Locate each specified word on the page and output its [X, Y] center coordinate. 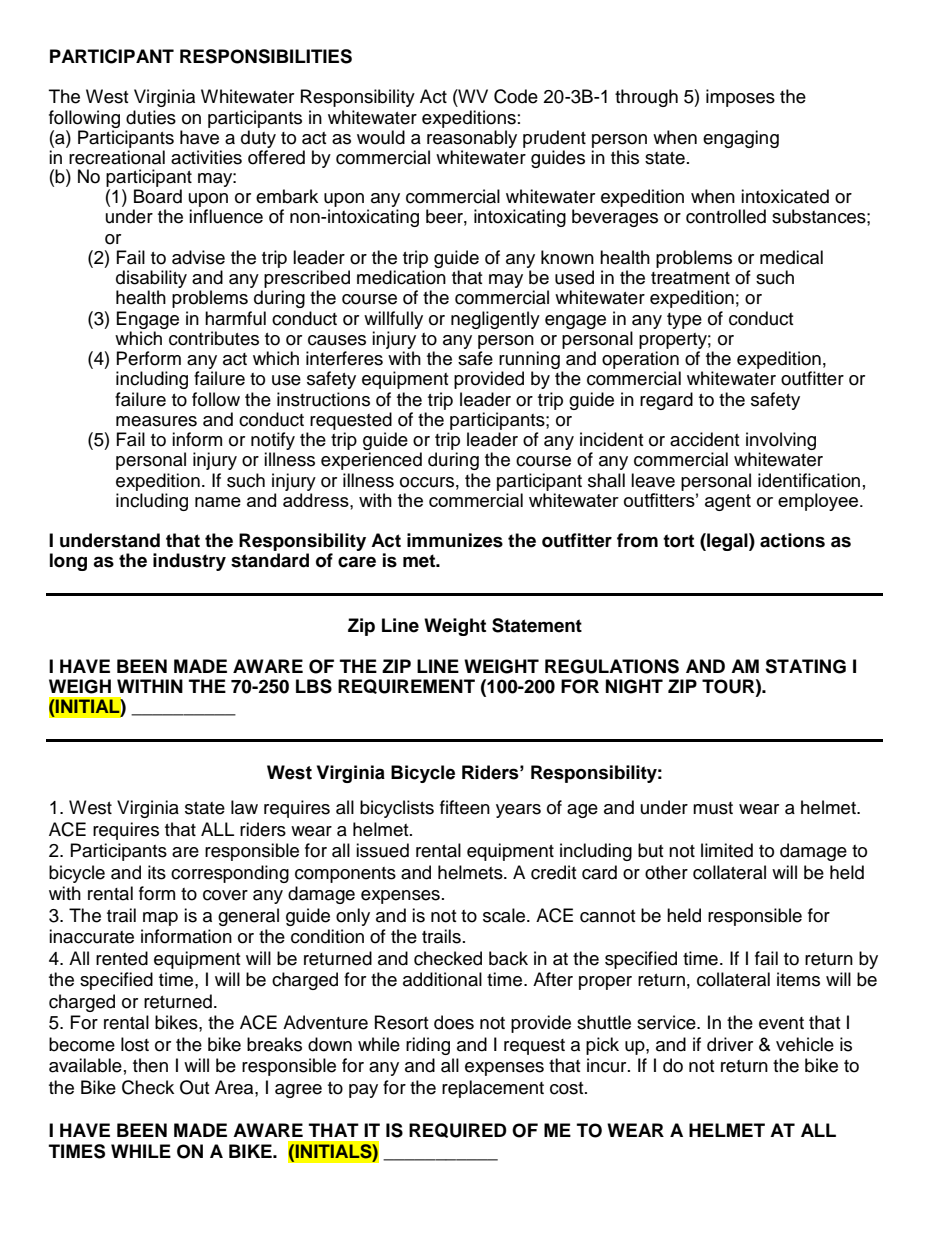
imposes [740, 98]
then [150, 1065]
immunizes [455, 540]
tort [678, 541]
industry [189, 562]
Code [516, 96]
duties [151, 117]
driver [730, 1044]
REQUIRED [458, 1130]
